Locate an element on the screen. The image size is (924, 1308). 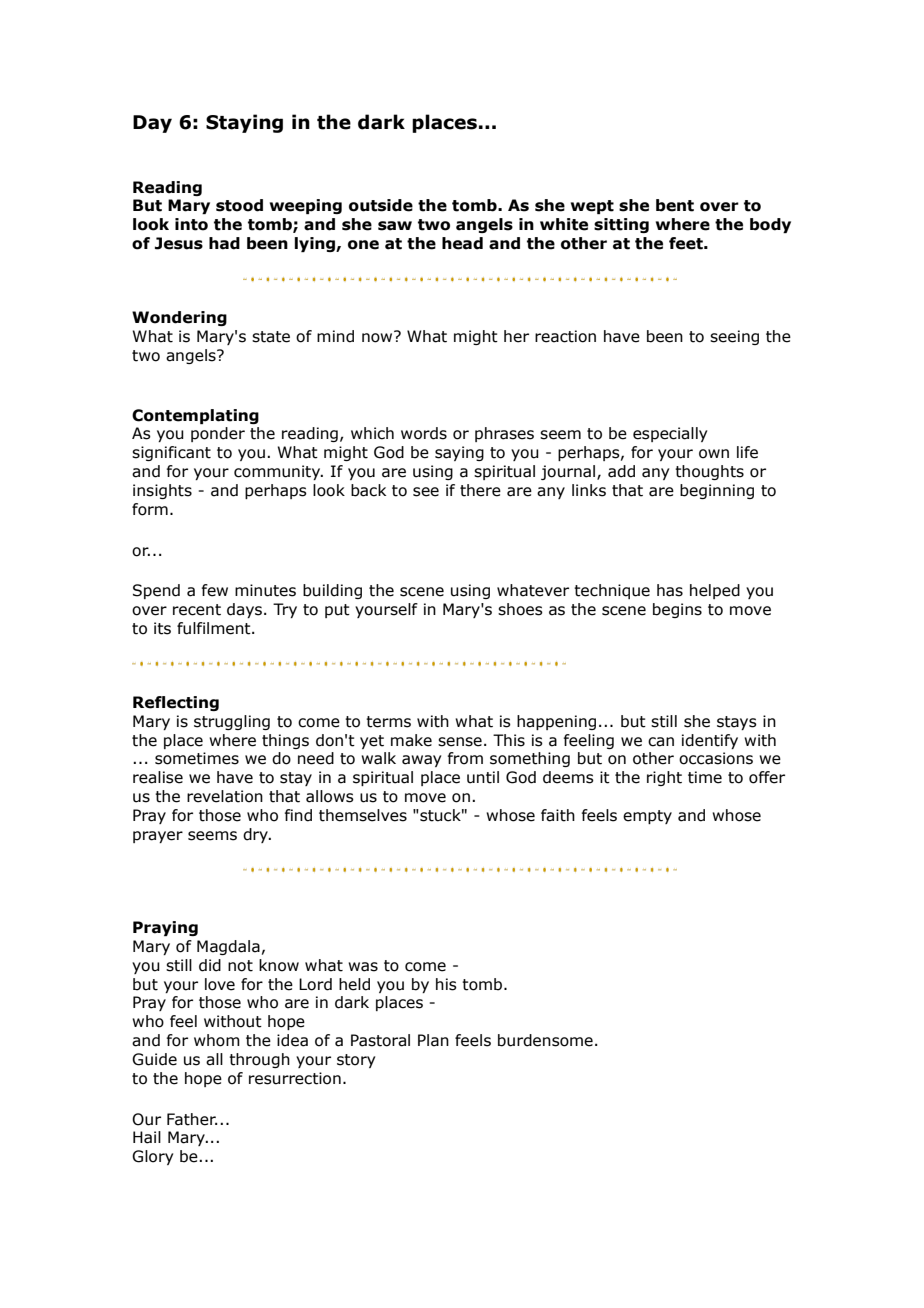
head is located at coordinates (462, 243).
